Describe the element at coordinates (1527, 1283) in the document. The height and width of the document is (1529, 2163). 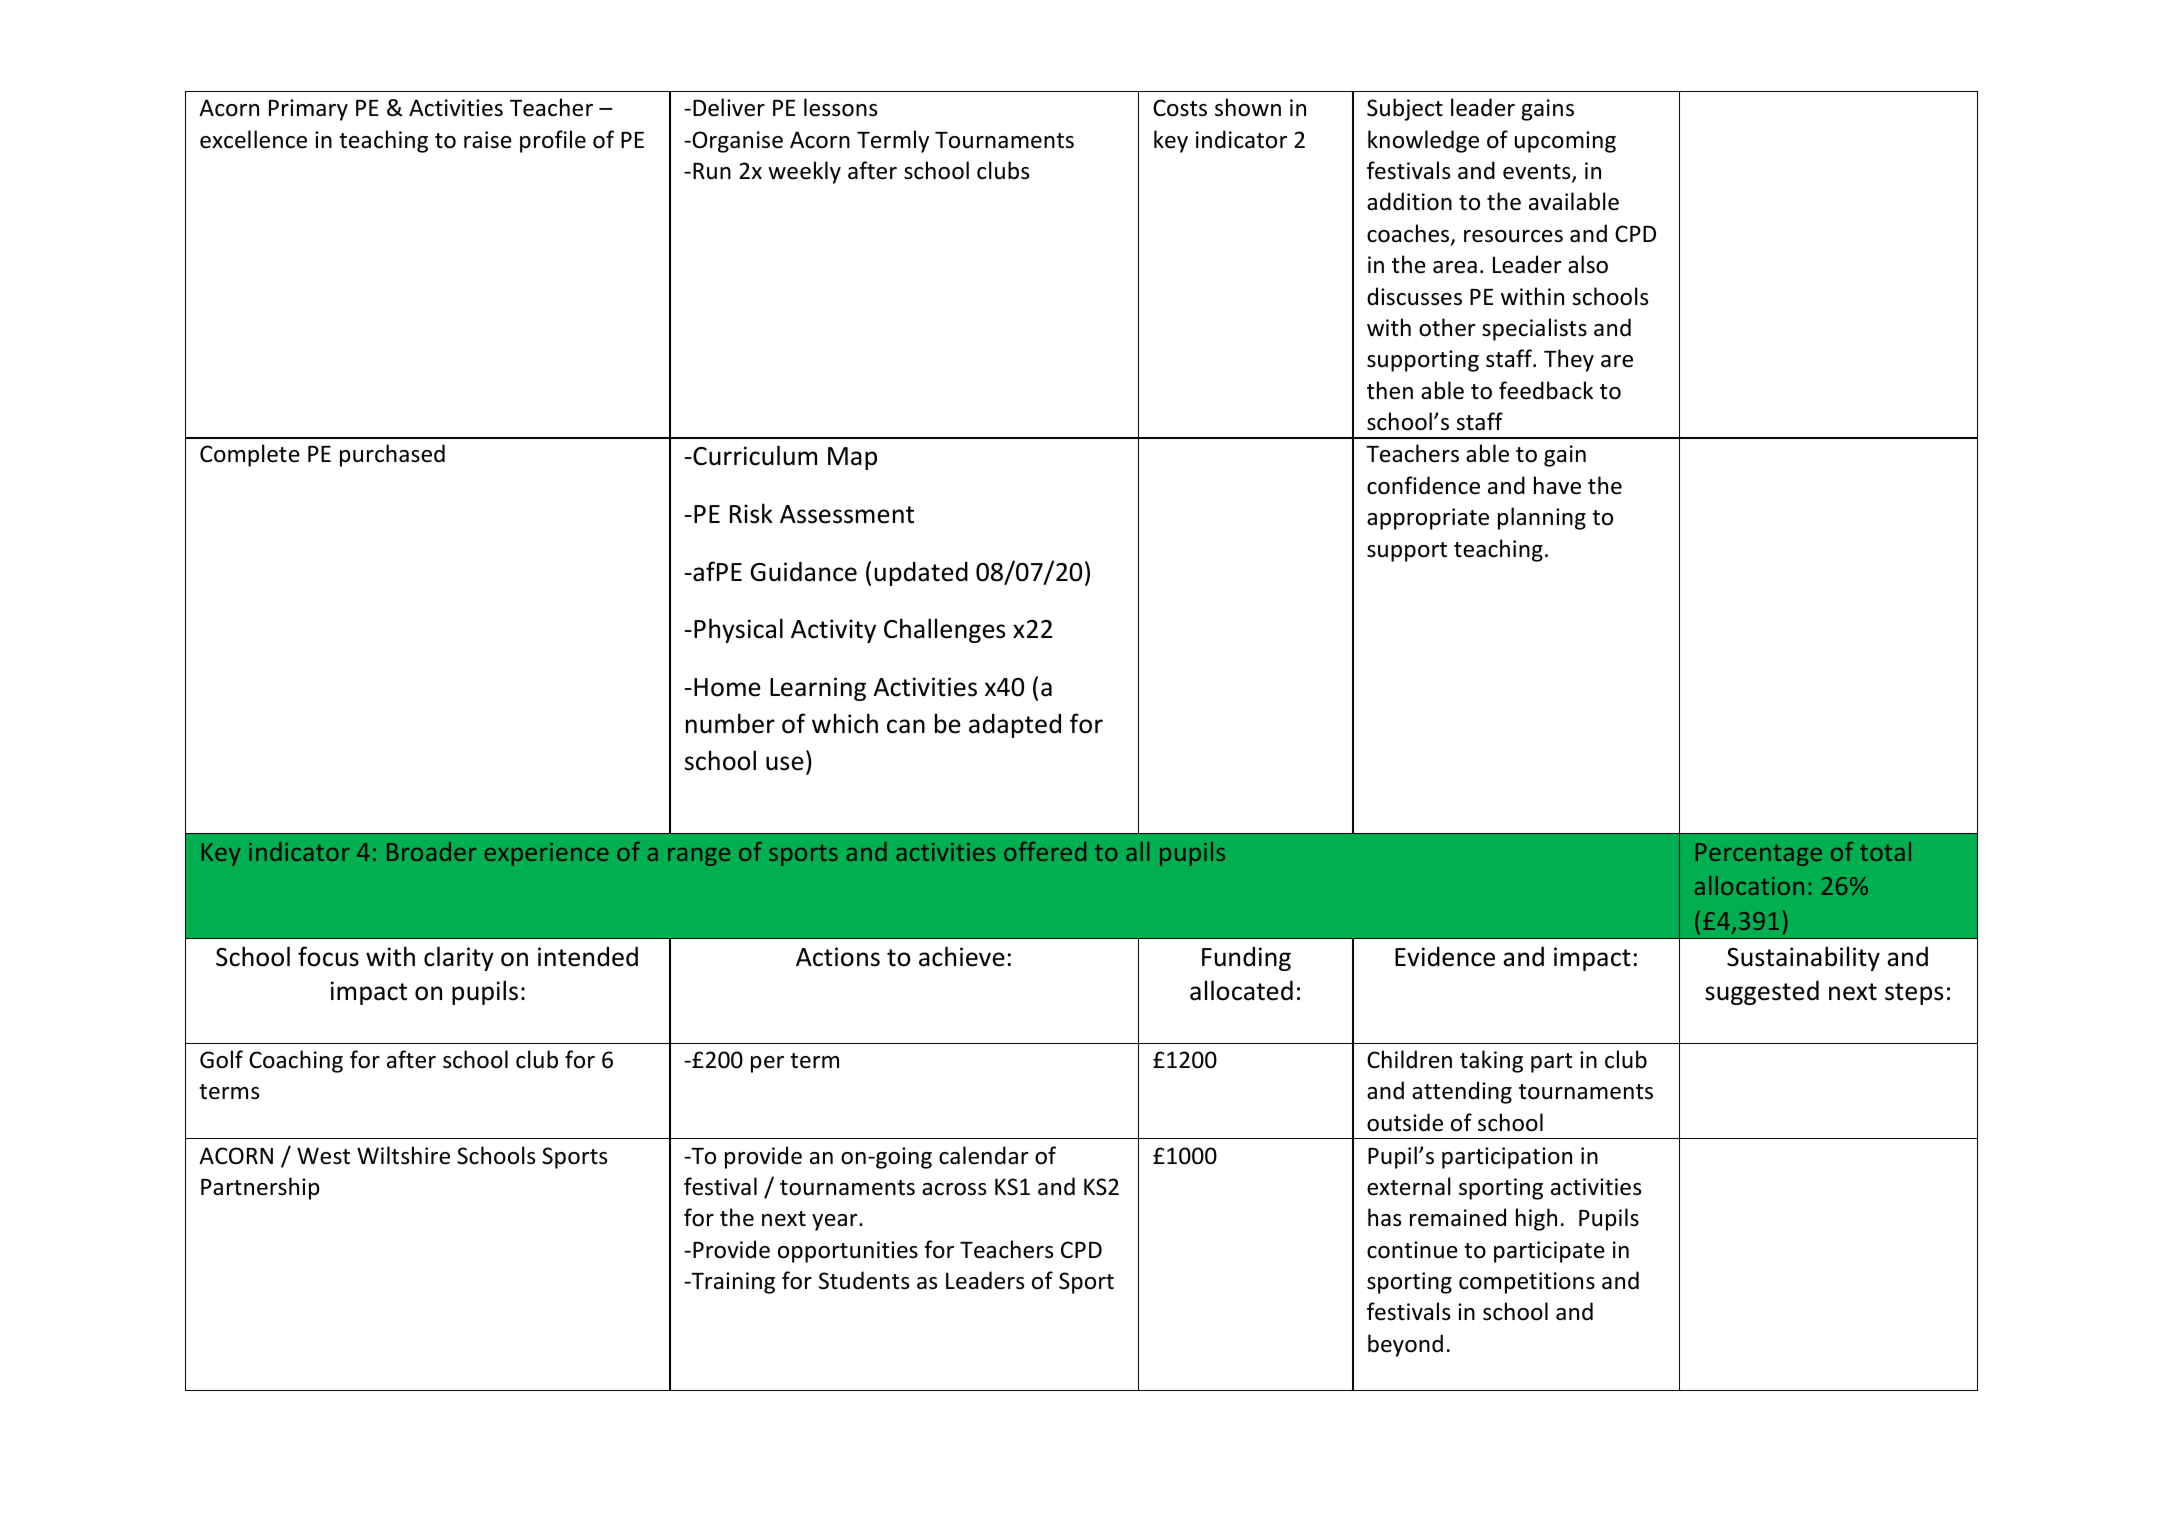
I see `competitions` at that location.
